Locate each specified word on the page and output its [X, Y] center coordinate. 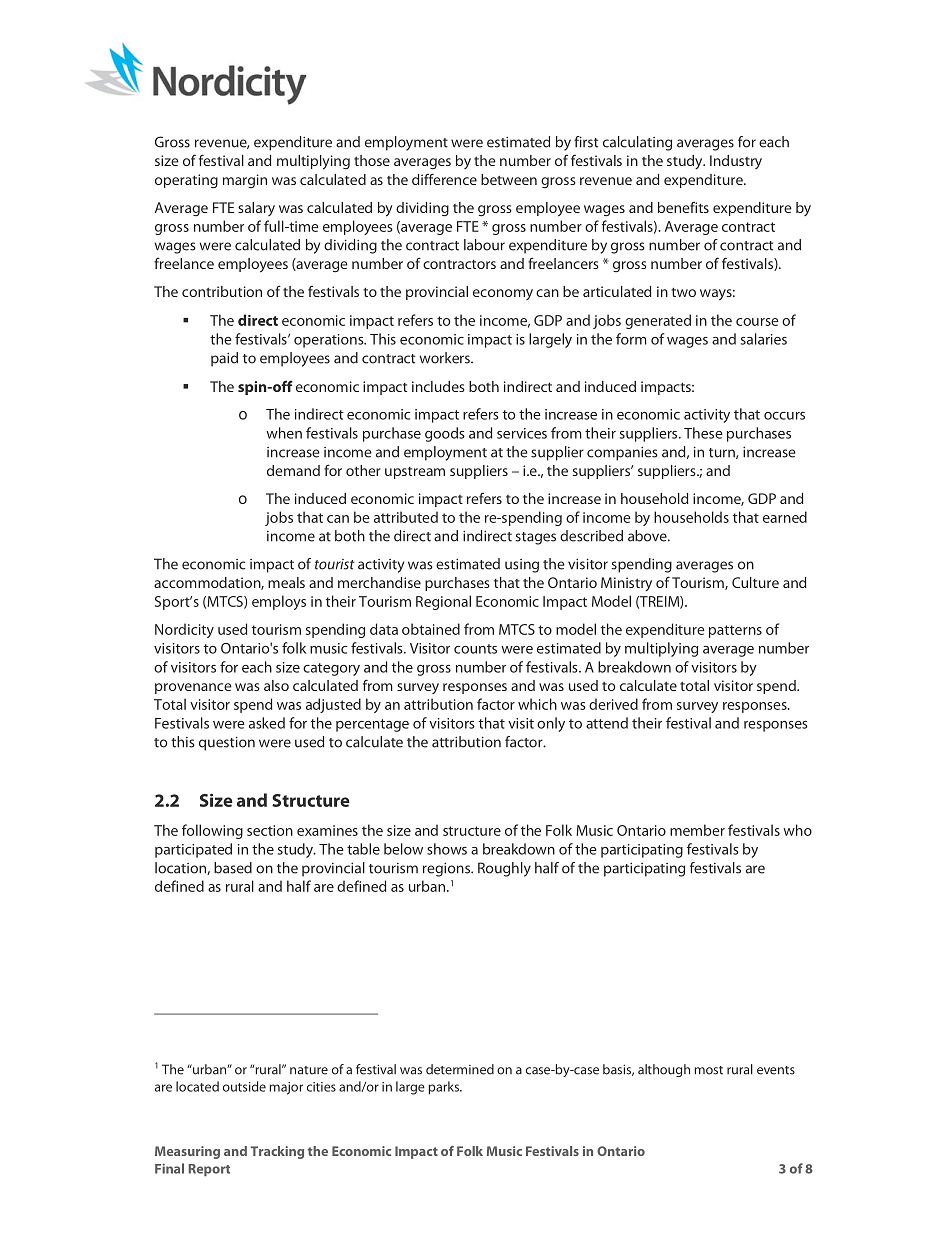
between [509, 179]
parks [444, 1088]
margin [245, 181]
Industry [736, 162]
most [708, 1070]
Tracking [277, 1152]
